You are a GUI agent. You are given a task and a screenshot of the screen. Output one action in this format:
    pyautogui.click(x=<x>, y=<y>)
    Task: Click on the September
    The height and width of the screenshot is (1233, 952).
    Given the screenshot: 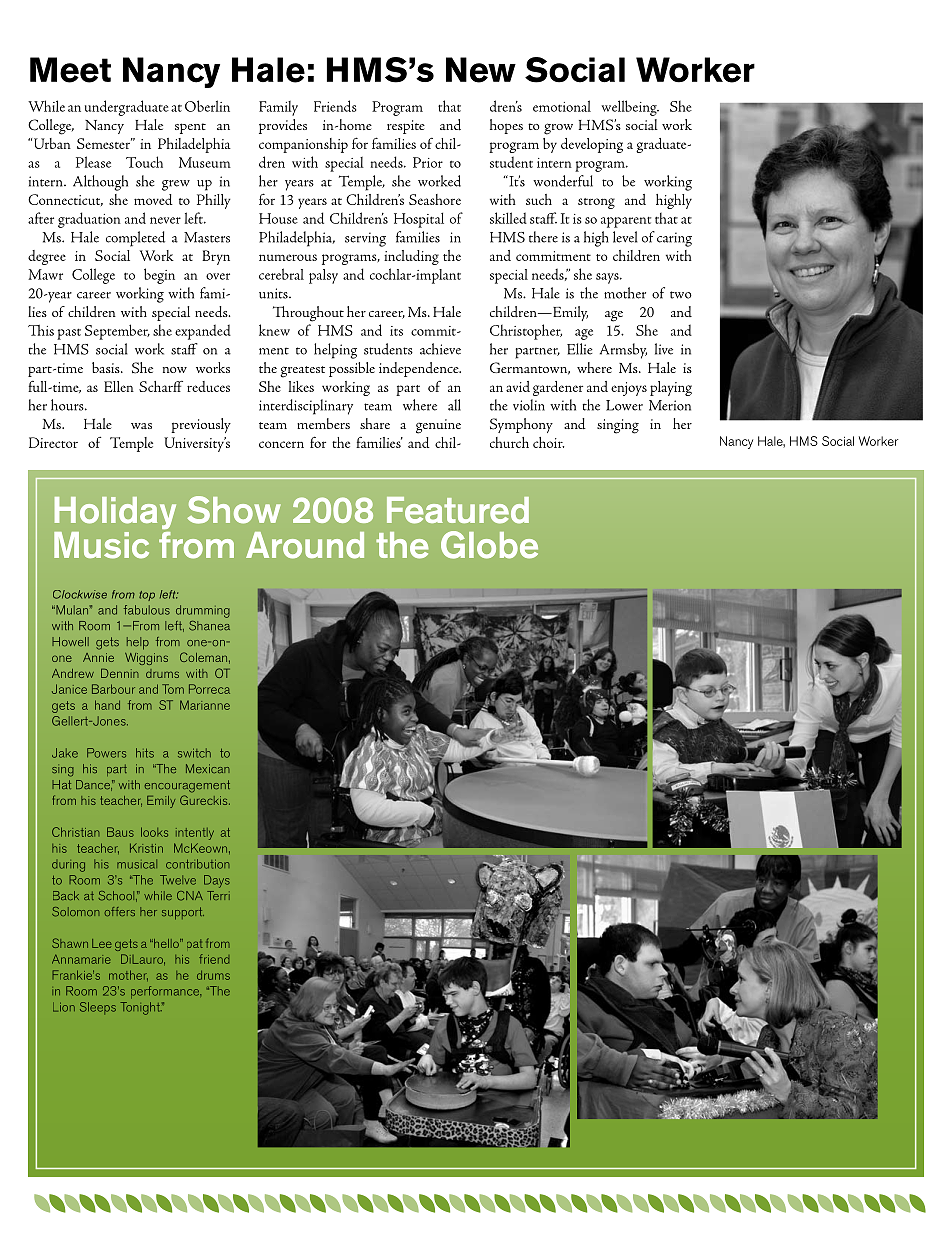 What is the action you would take?
    pyautogui.click(x=117, y=332)
